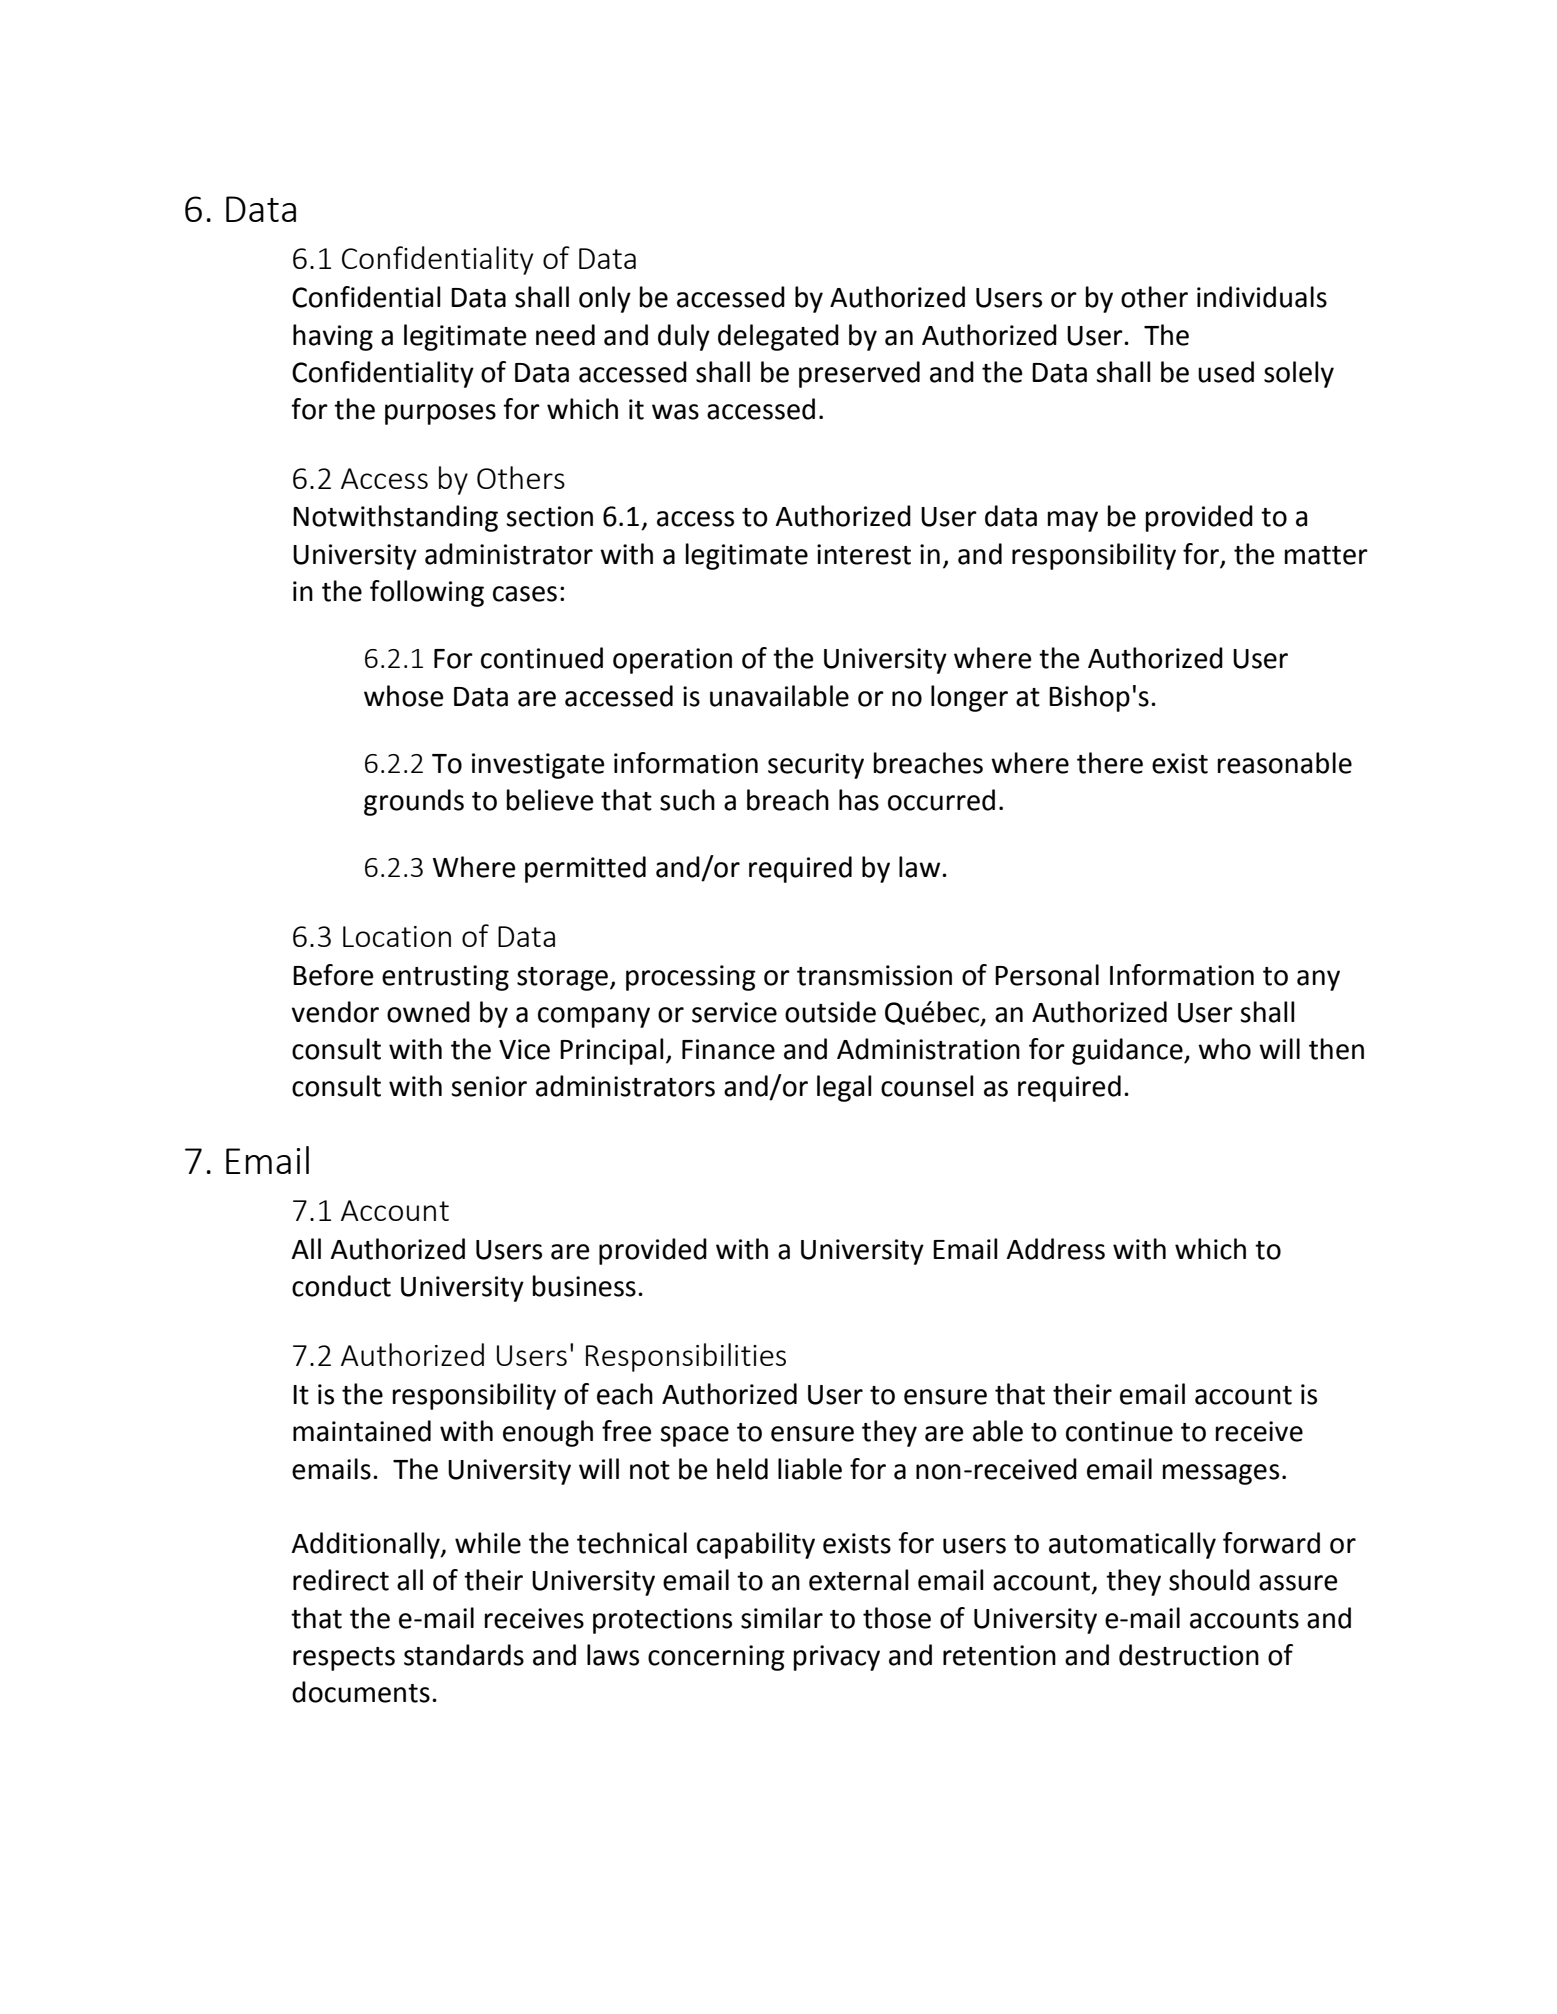 This screenshot has height=2014, width=1557. What do you see at coordinates (1056, 1249) in the screenshot?
I see `Address` at bounding box center [1056, 1249].
